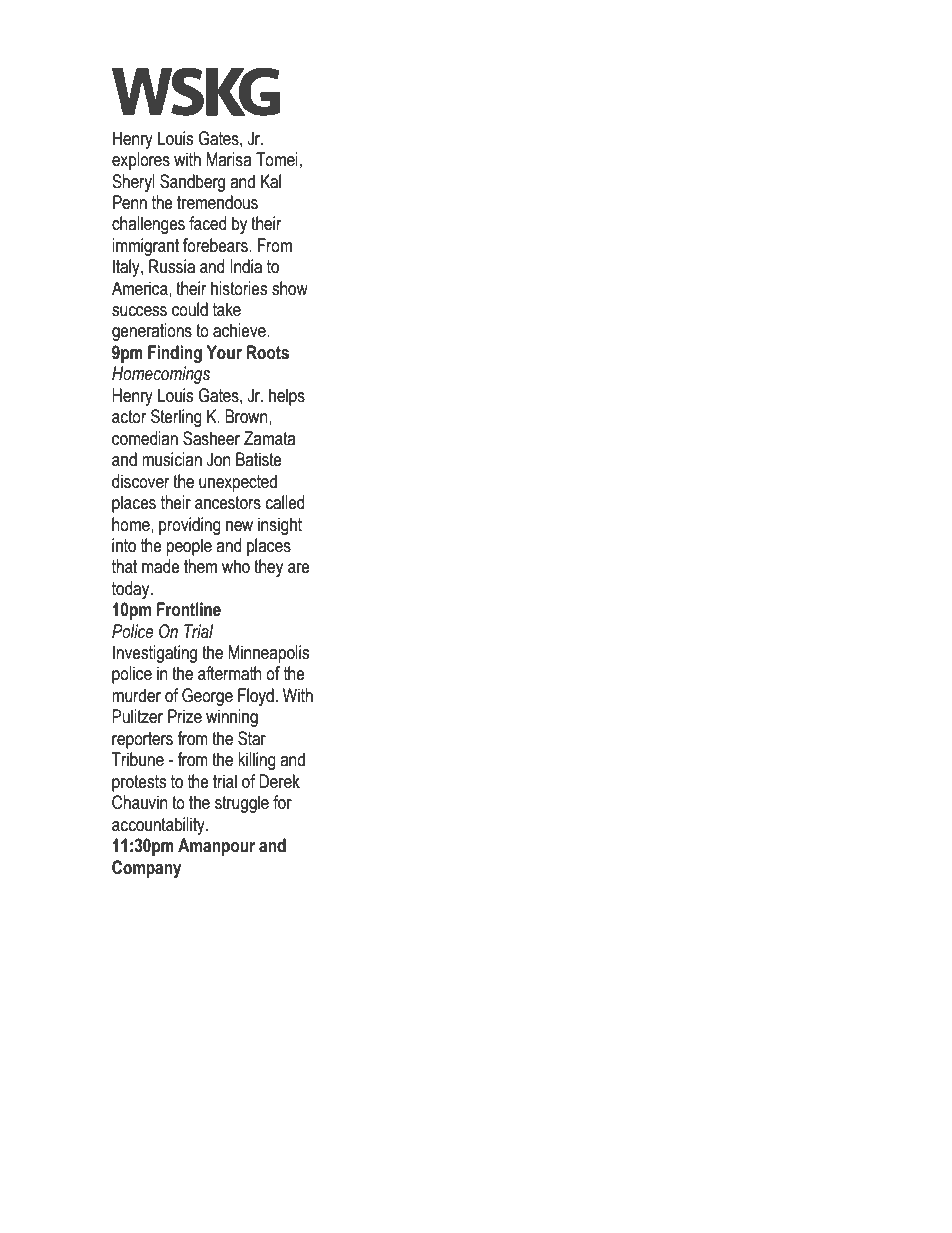  Describe the element at coordinates (146, 869) in the page. I see `Company` at that location.
